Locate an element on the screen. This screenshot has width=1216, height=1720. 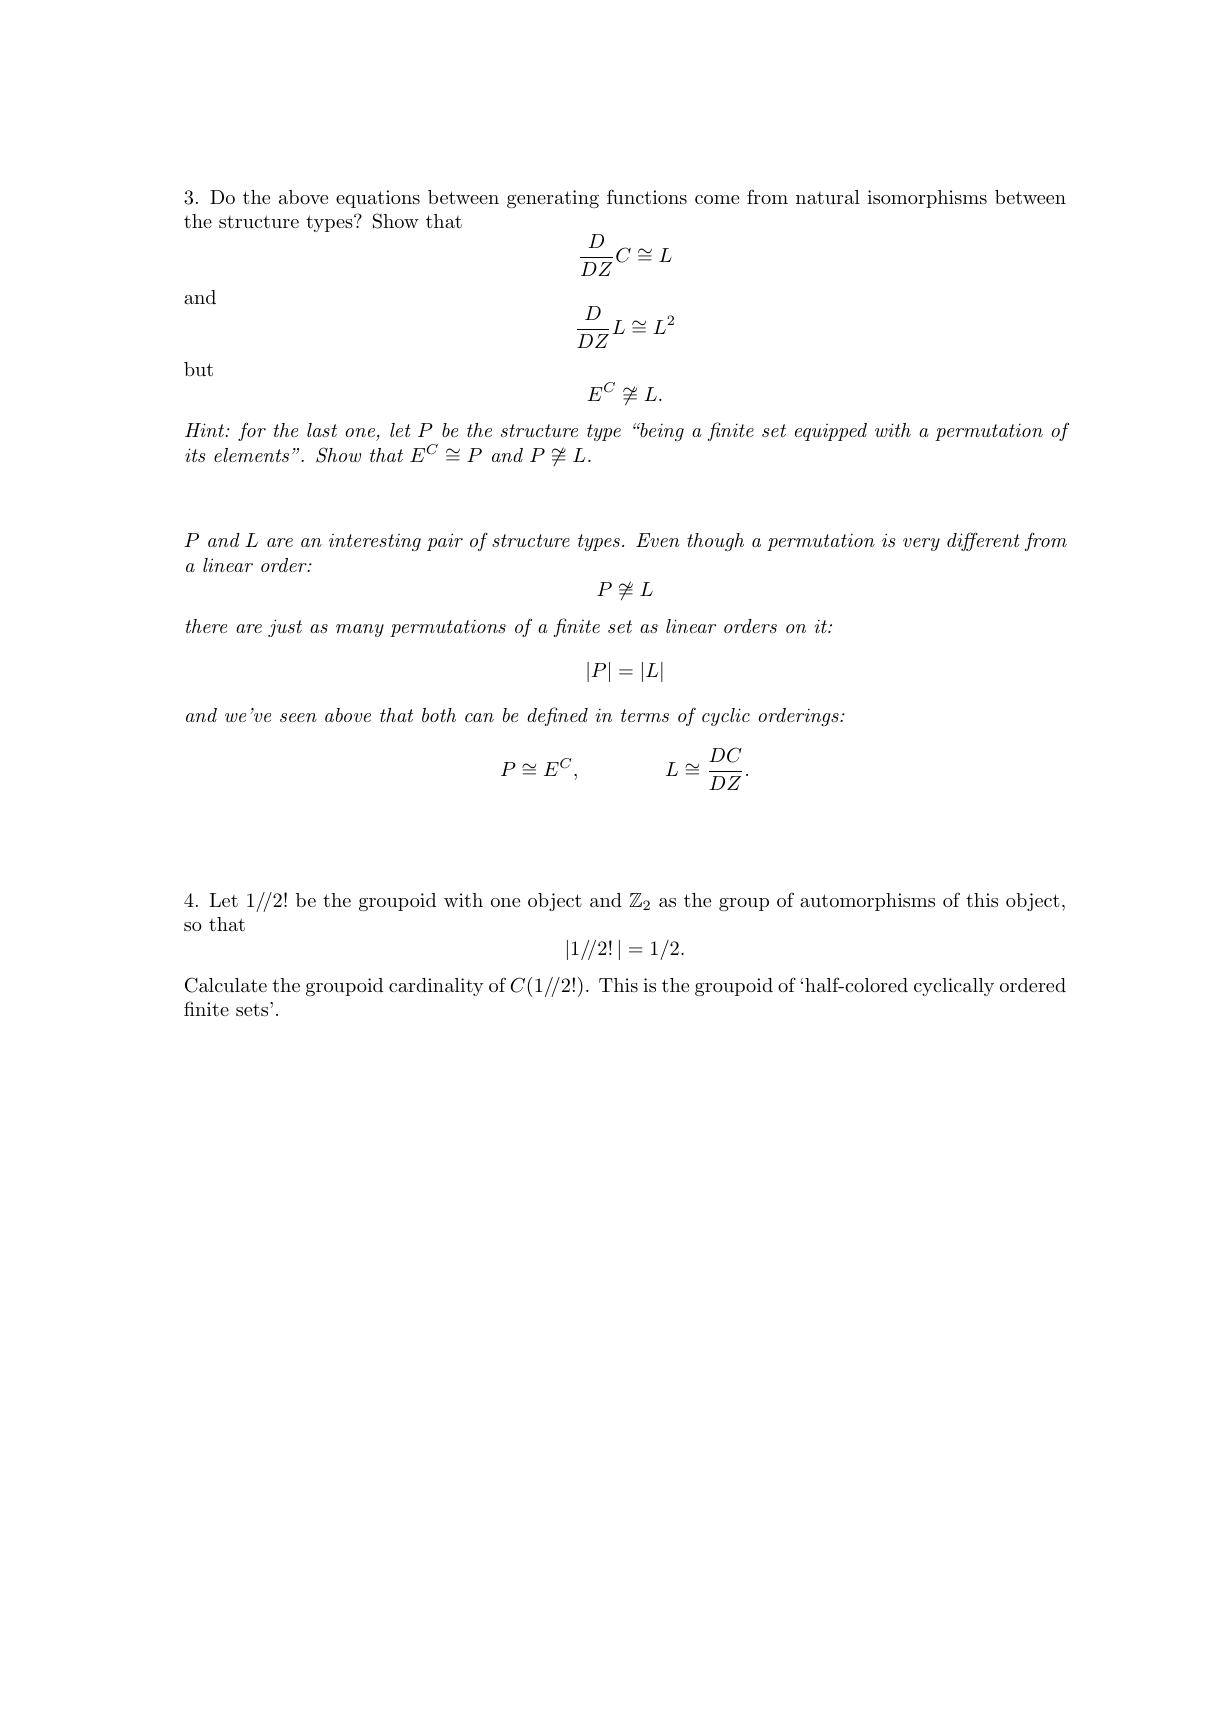
just is located at coordinates (285, 628).
